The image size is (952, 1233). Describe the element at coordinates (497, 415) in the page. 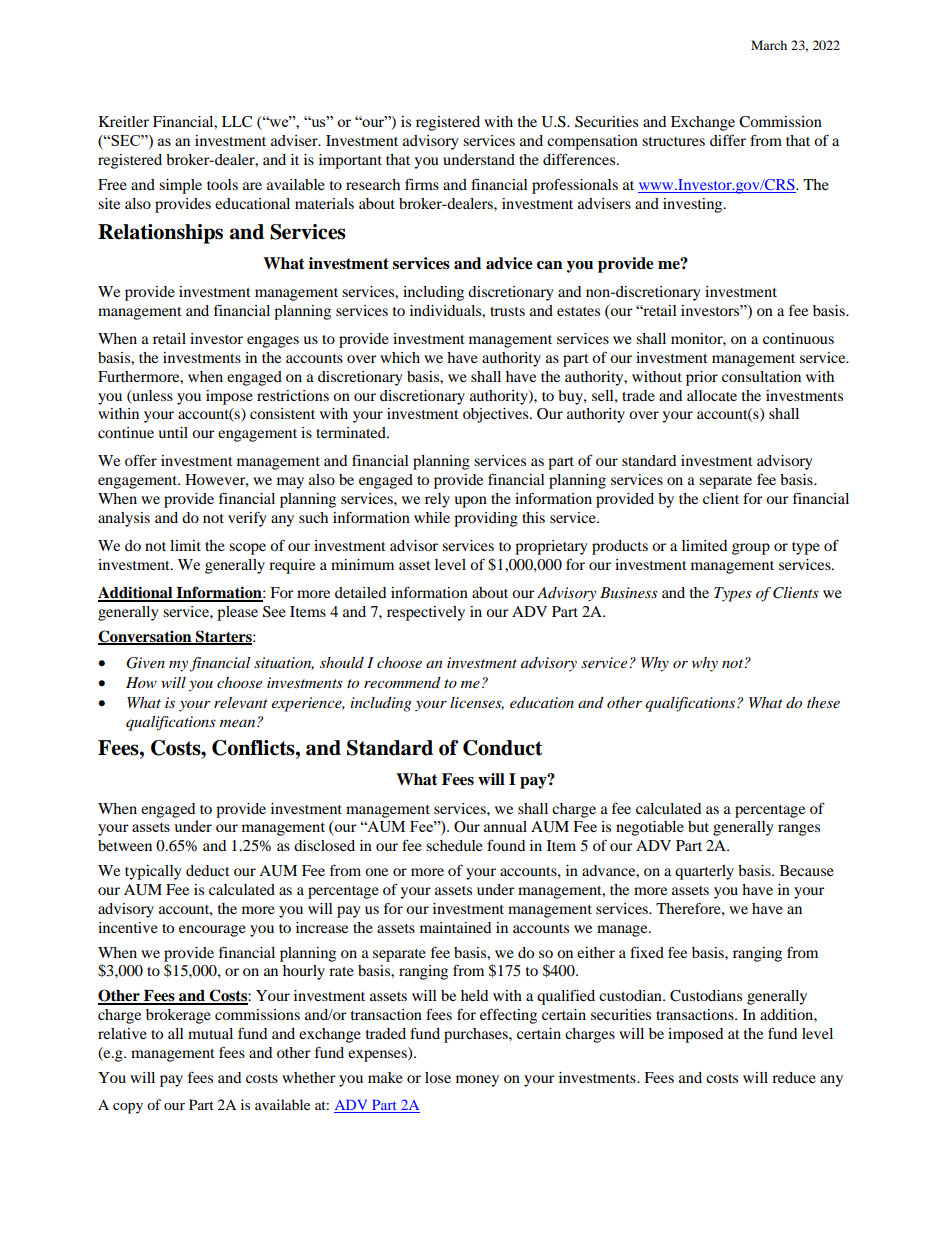

I see `objectives` at that location.
